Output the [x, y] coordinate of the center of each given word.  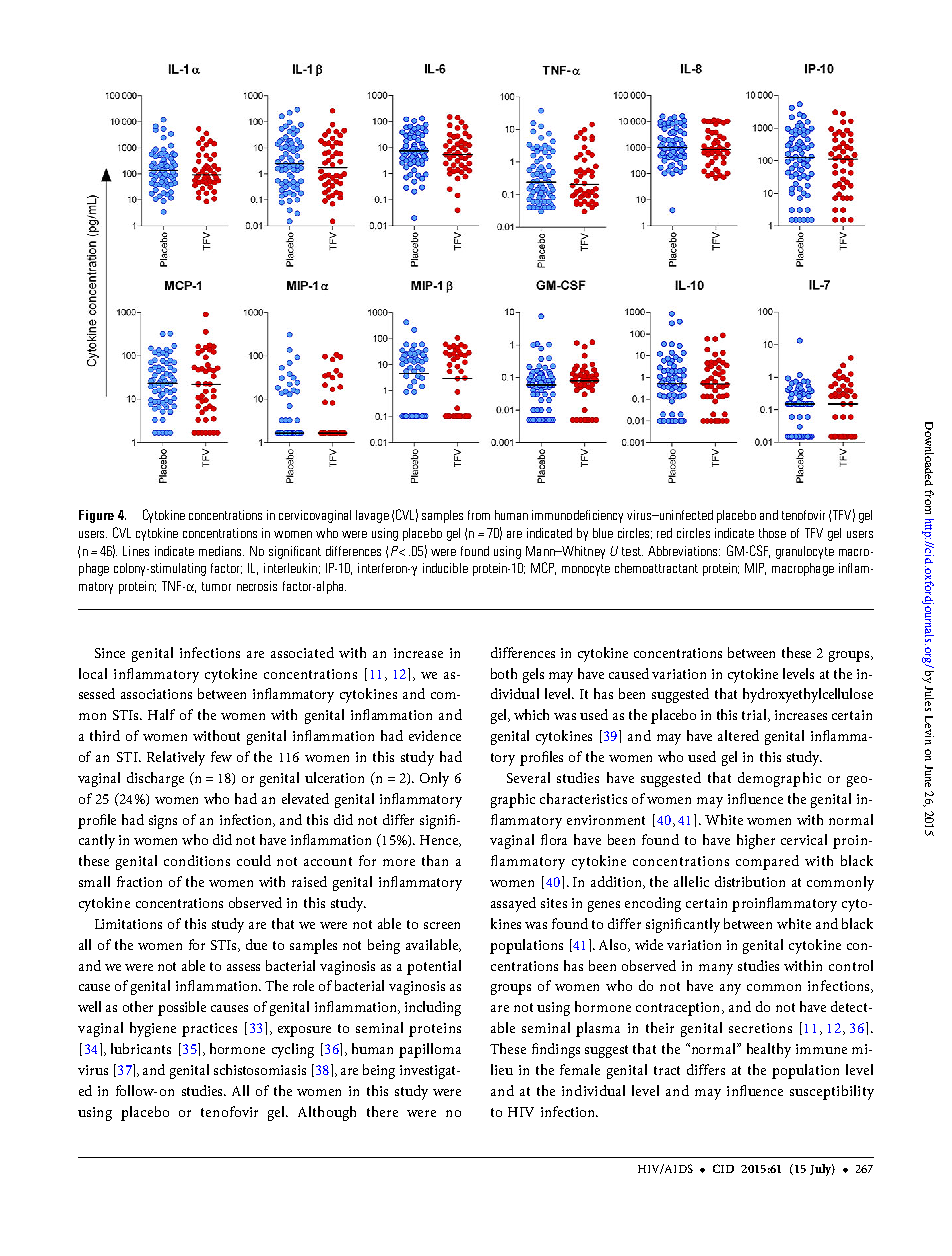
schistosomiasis [260, 1069]
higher [756, 841]
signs [163, 822]
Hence [440, 841]
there [382, 1111]
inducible [445, 568]
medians [221, 551]
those [772, 533]
